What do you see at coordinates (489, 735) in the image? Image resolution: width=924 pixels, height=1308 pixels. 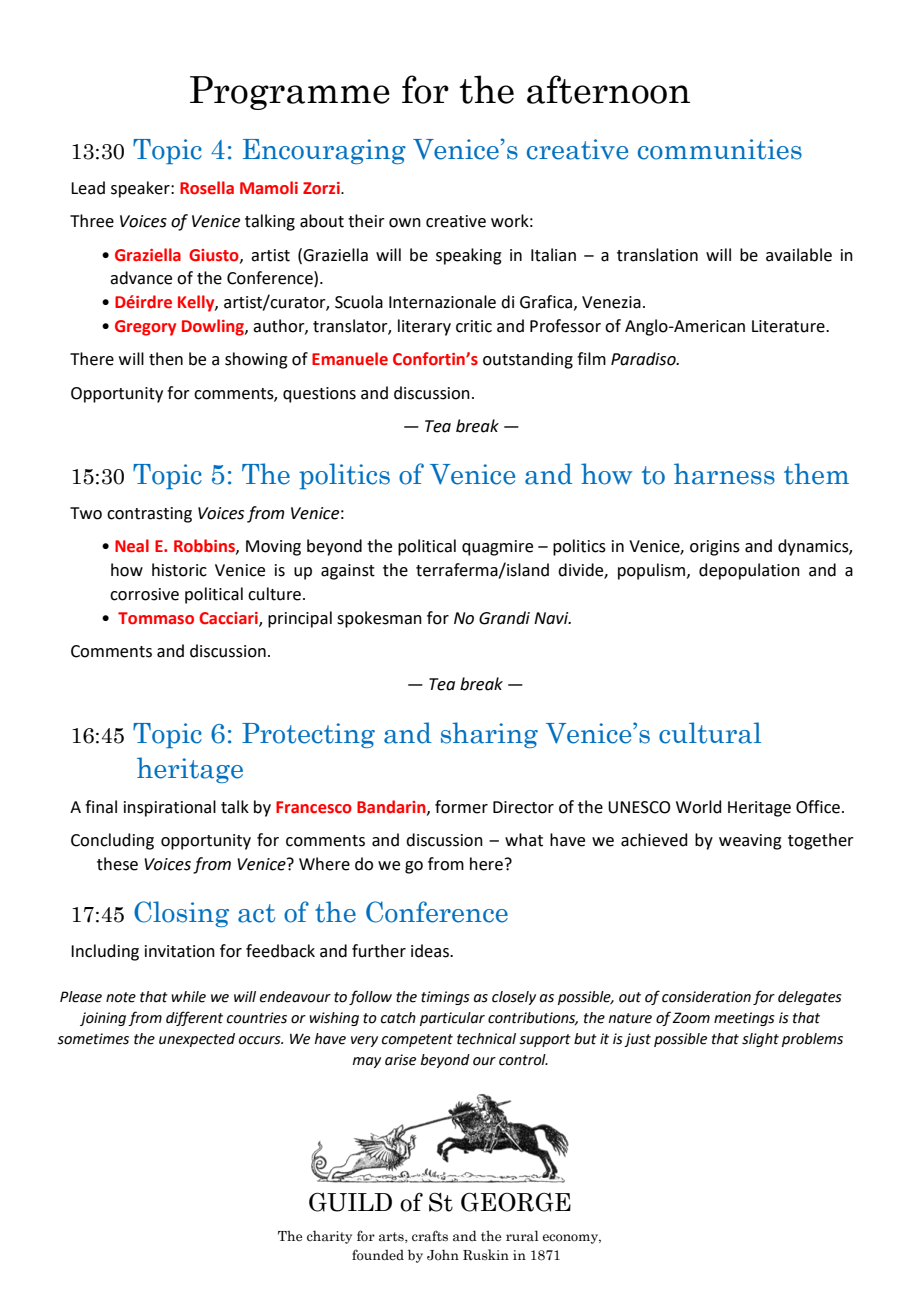 I see `sharing` at bounding box center [489, 735].
